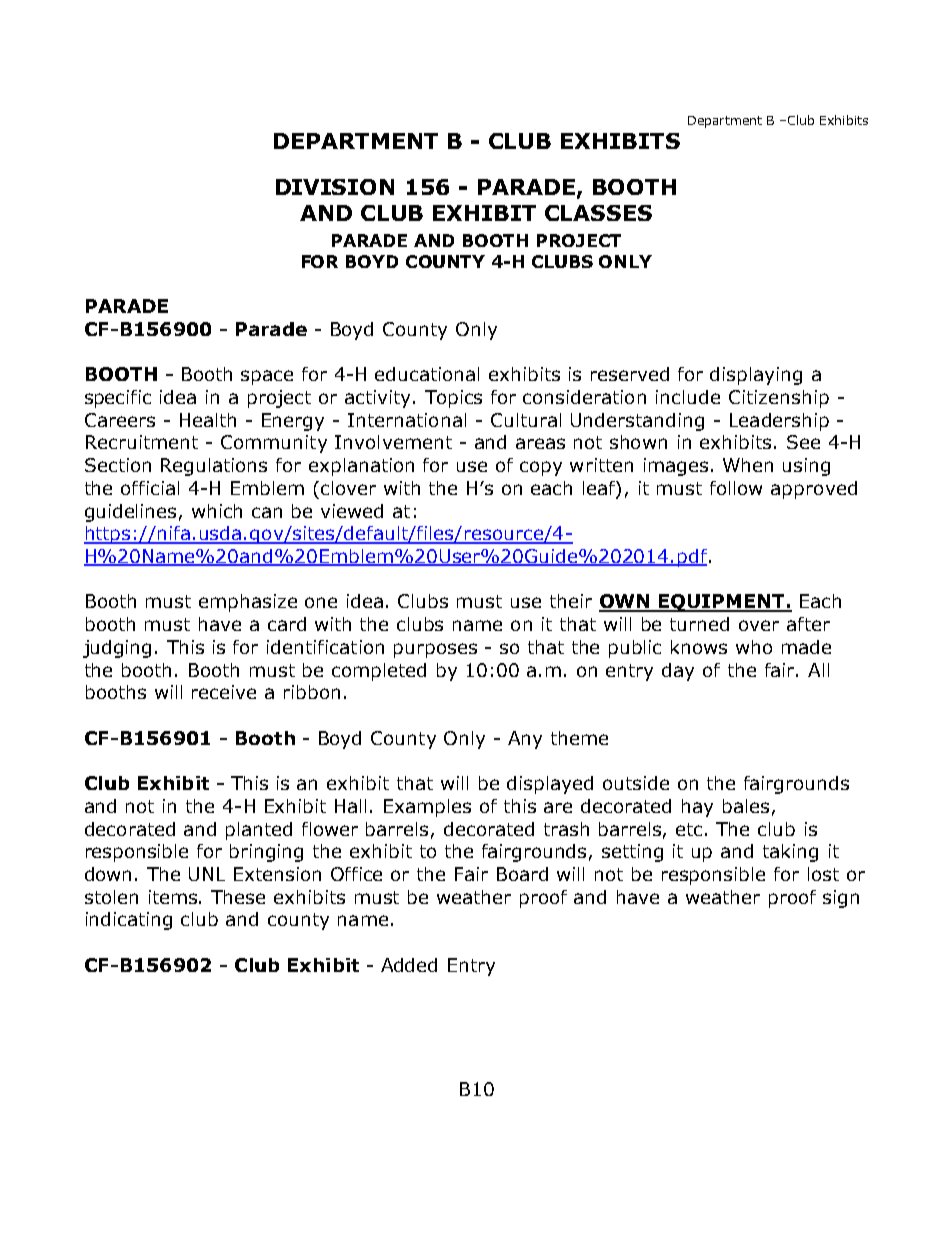 This page has height=1233, width=952. Describe the element at coordinates (129, 921) in the page. I see `indicating` at that location.
